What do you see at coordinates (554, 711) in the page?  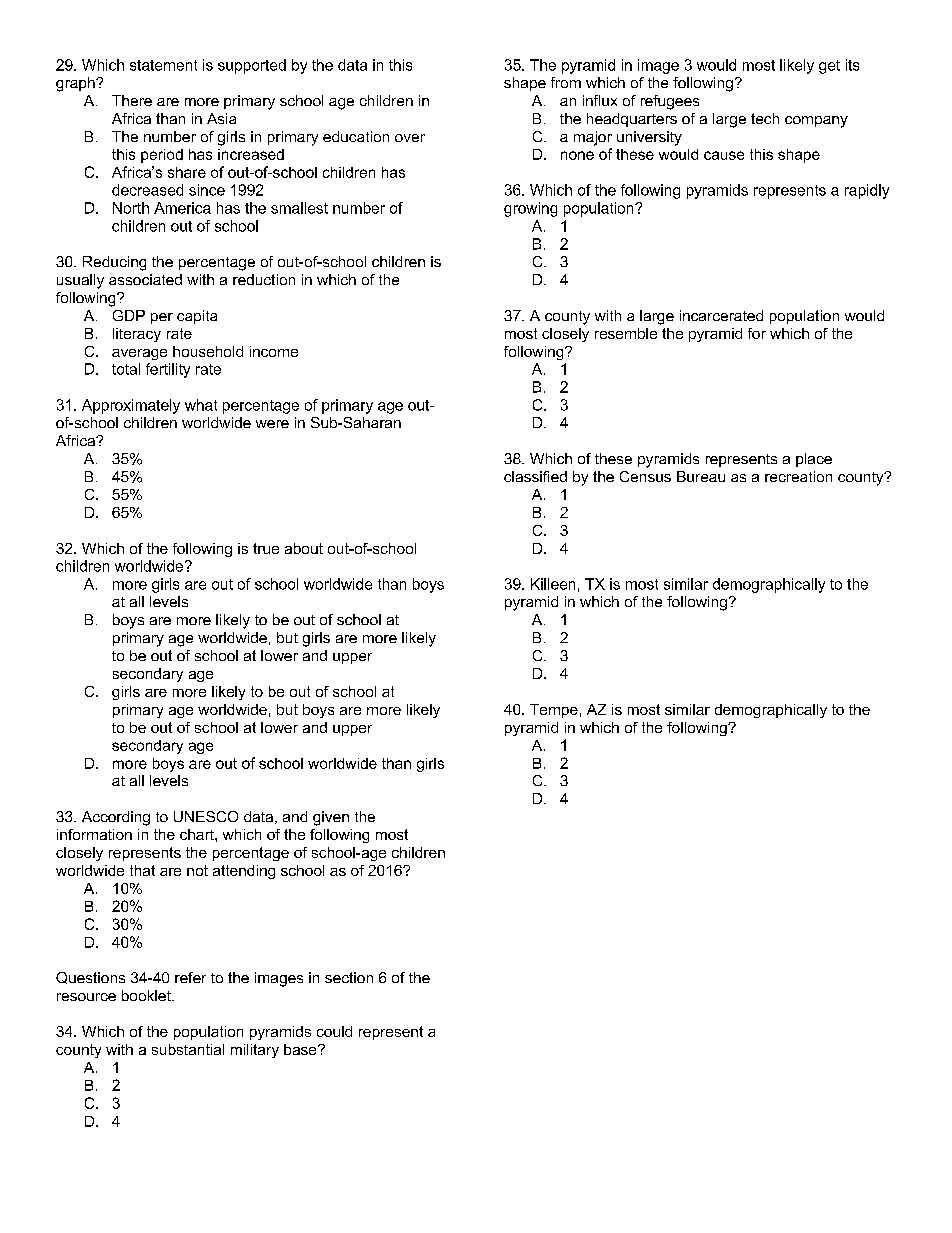 I see `Tempe` at bounding box center [554, 711].
